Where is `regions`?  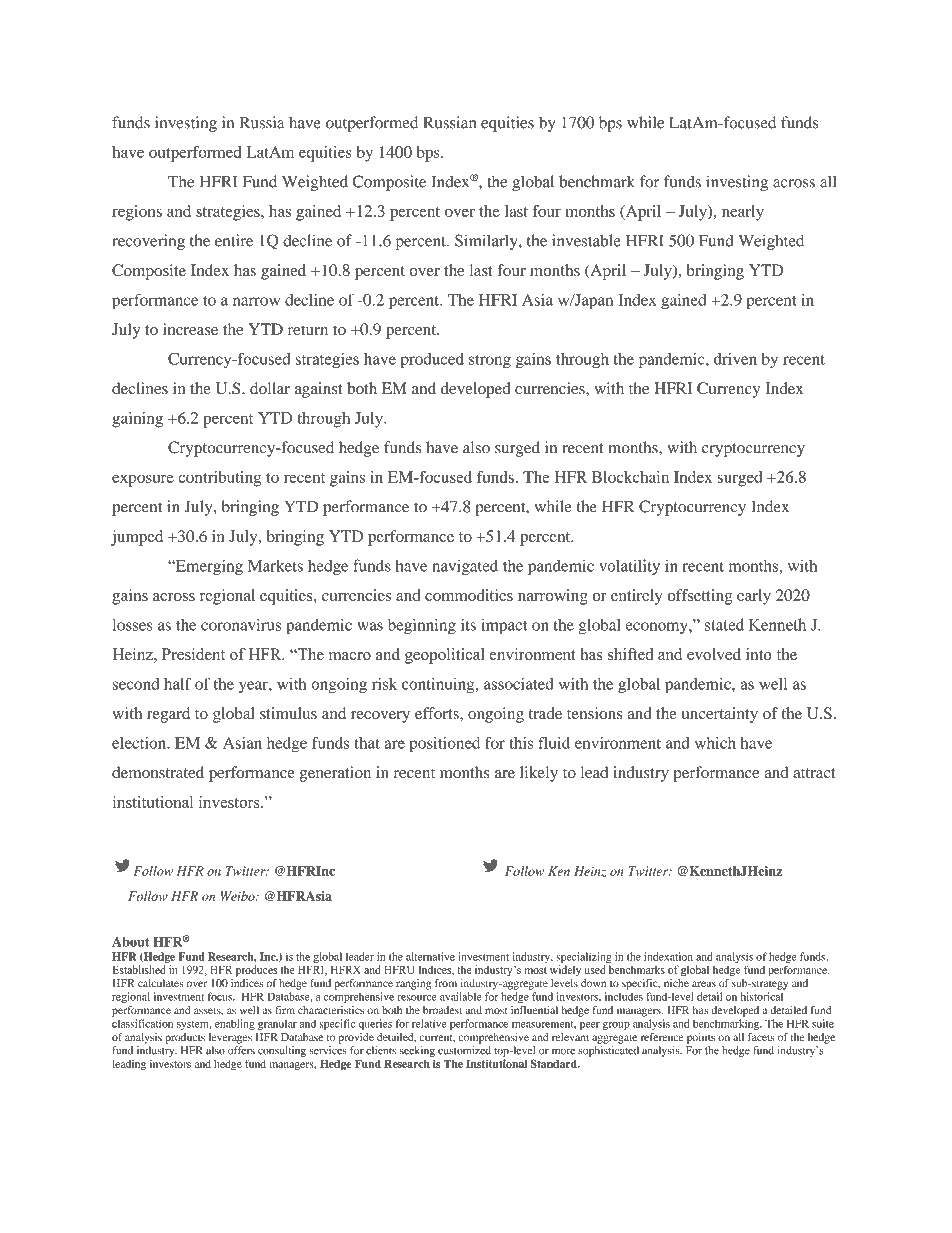 regions is located at coordinates (137, 213).
